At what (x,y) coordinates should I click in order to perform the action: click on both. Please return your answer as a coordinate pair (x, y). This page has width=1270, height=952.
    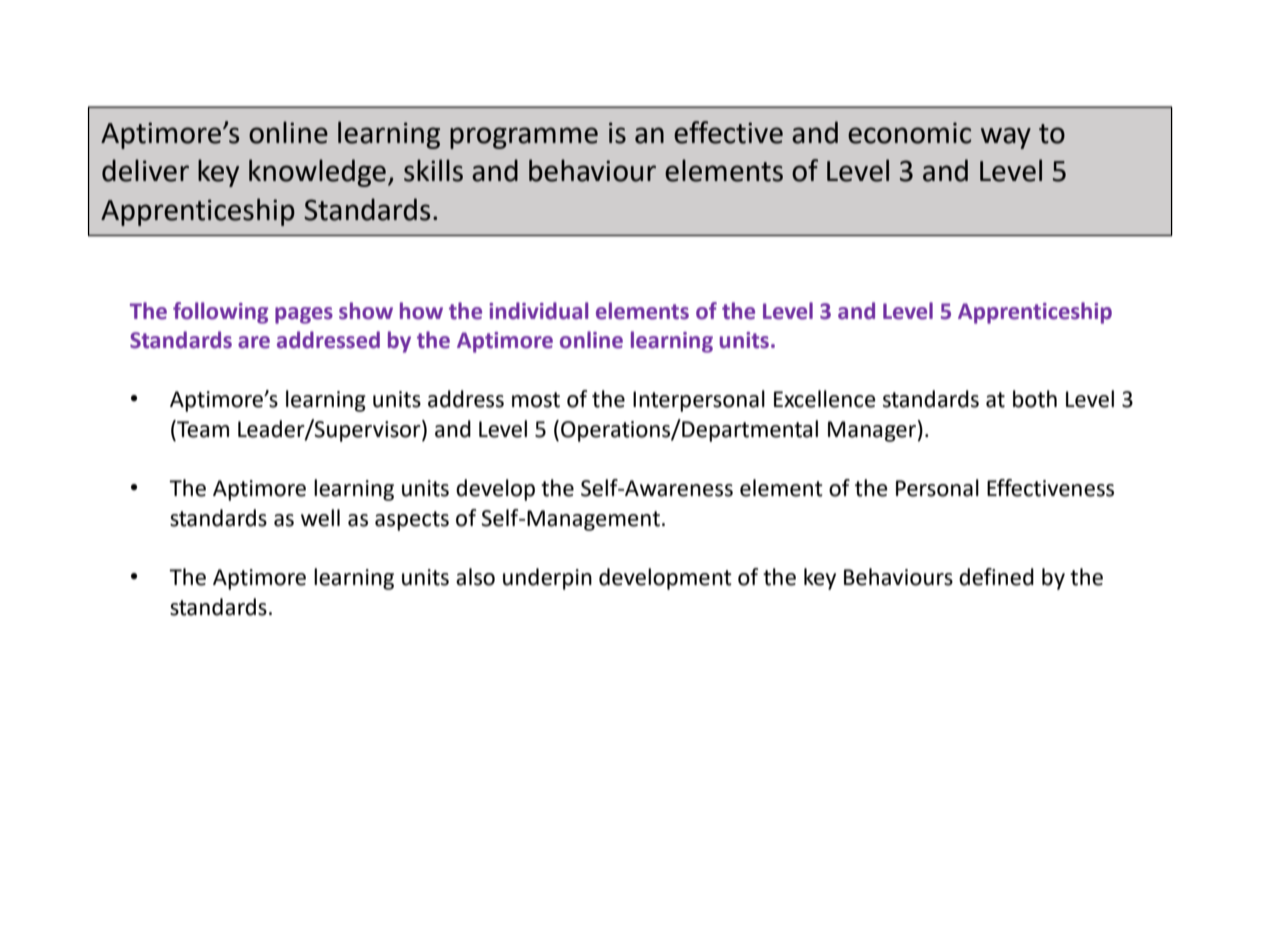
    Looking at the image, I should click on (1035, 399).
